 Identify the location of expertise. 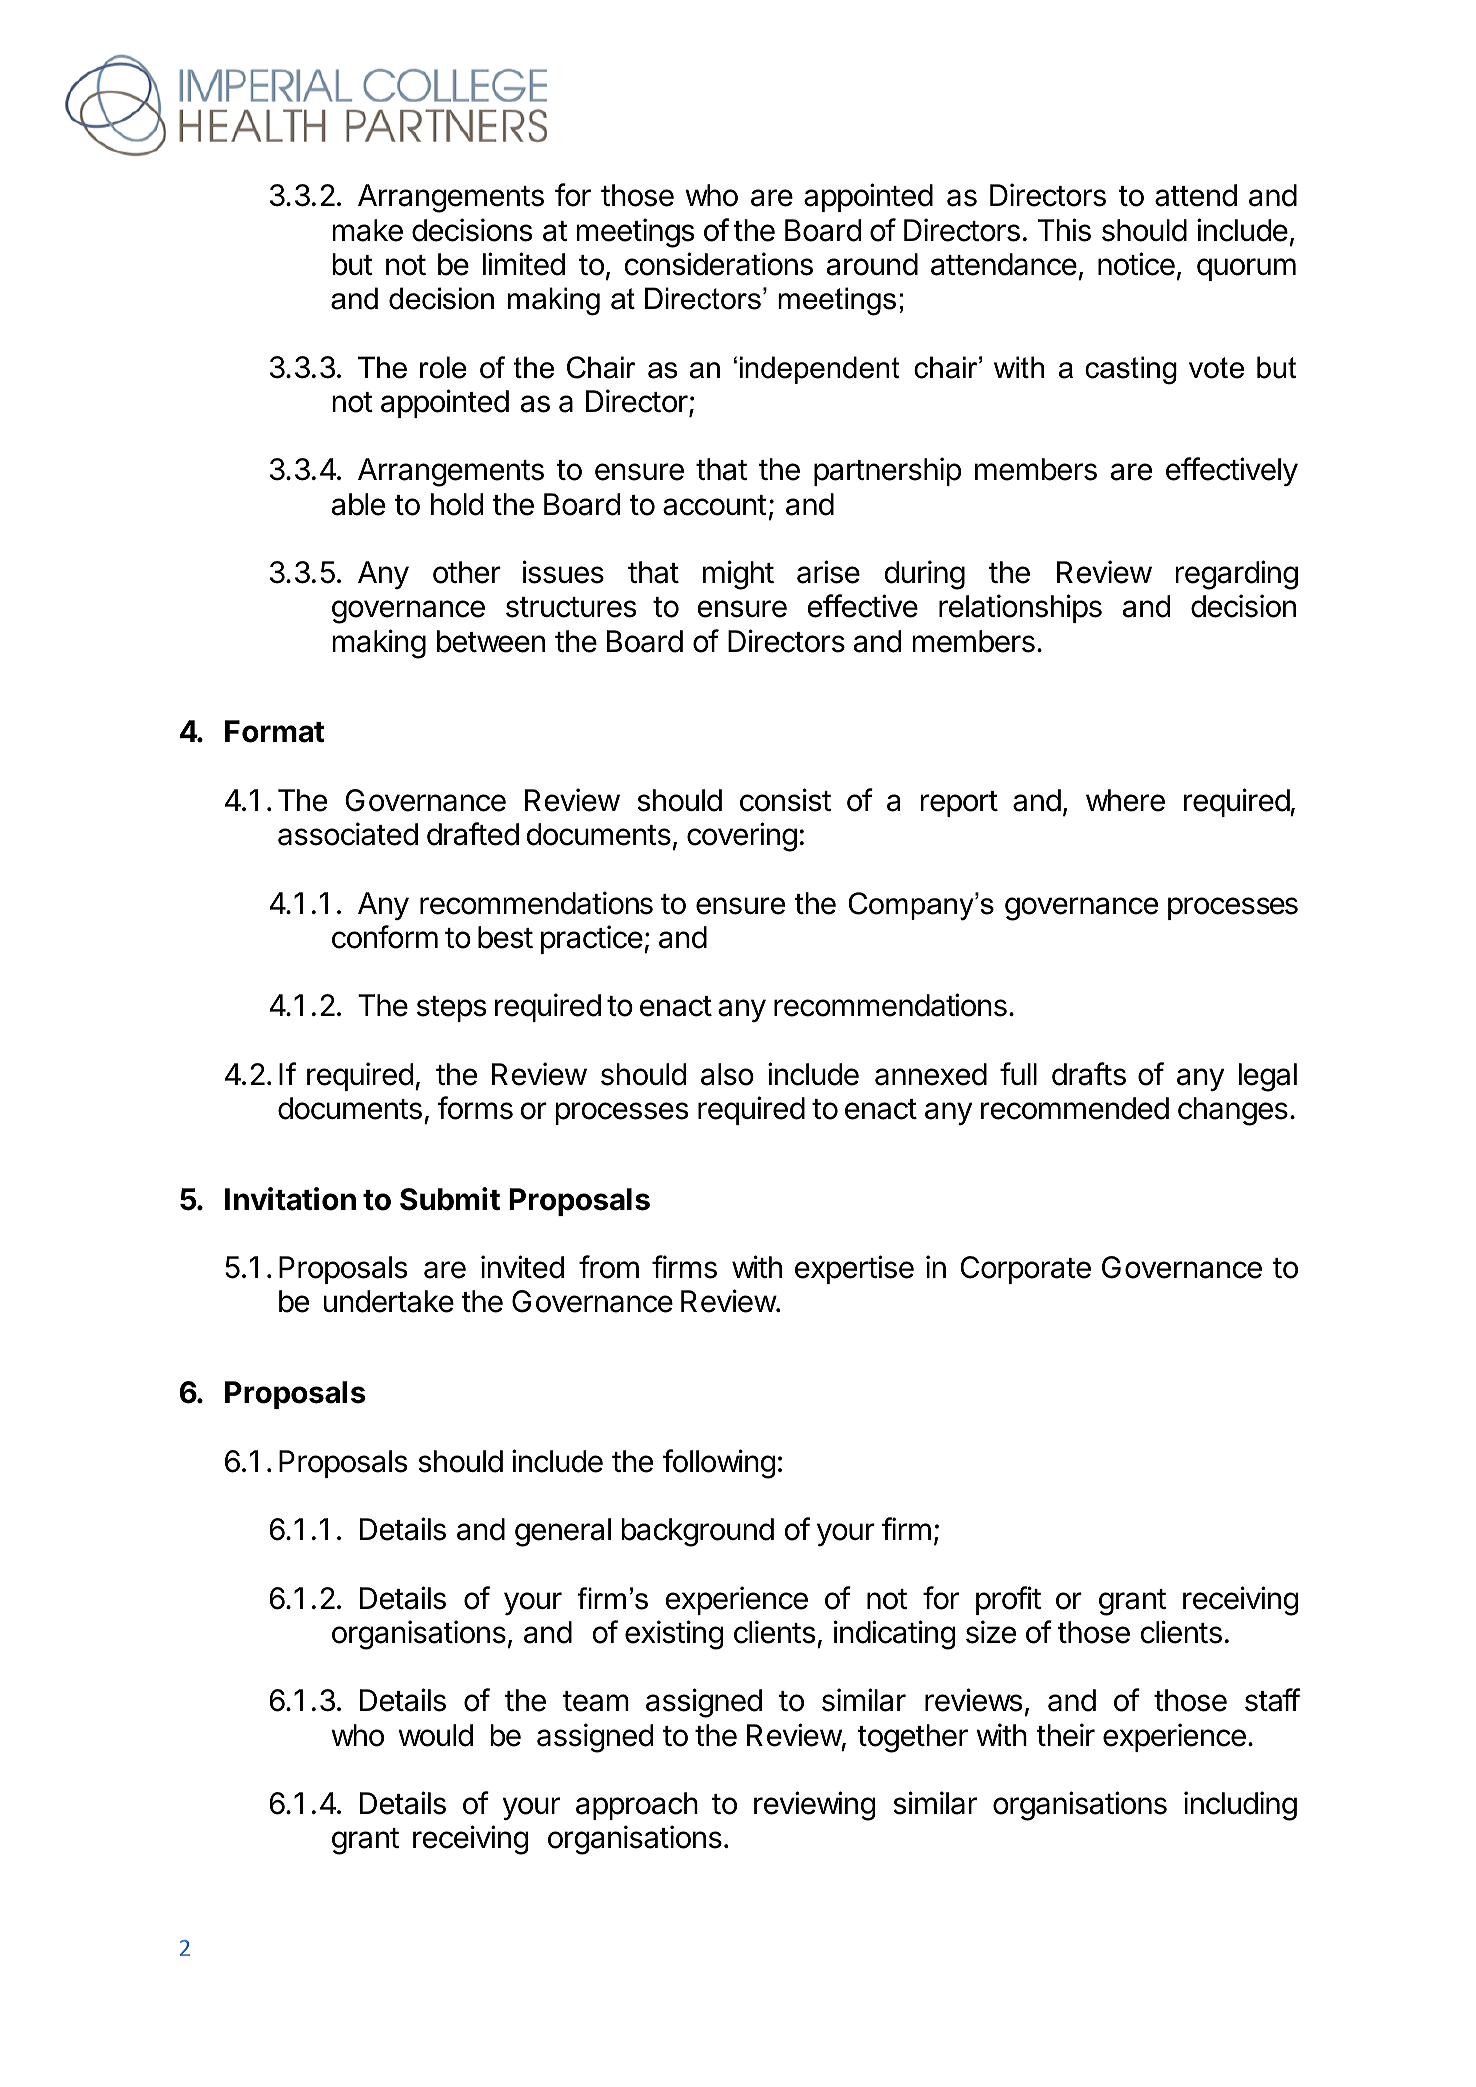
(854, 1269).
